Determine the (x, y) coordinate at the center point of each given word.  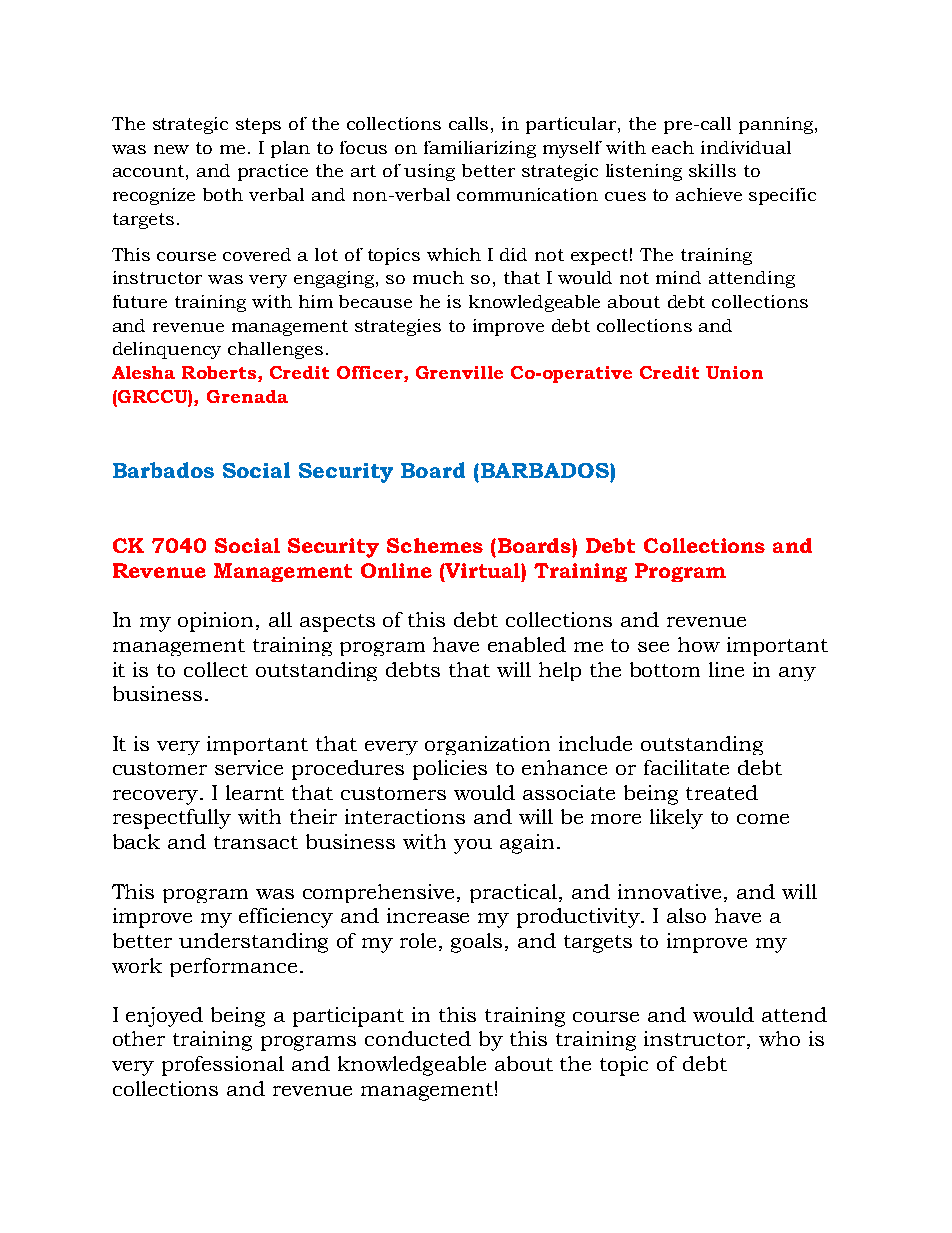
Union (734, 372)
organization (487, 745)
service (249, 767)
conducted (418, 1038)
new (171, 149)
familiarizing (480, 149)
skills (712, 170)
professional (223, 1066)
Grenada (247, 396)
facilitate (686, 767)
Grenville (459, 372)
